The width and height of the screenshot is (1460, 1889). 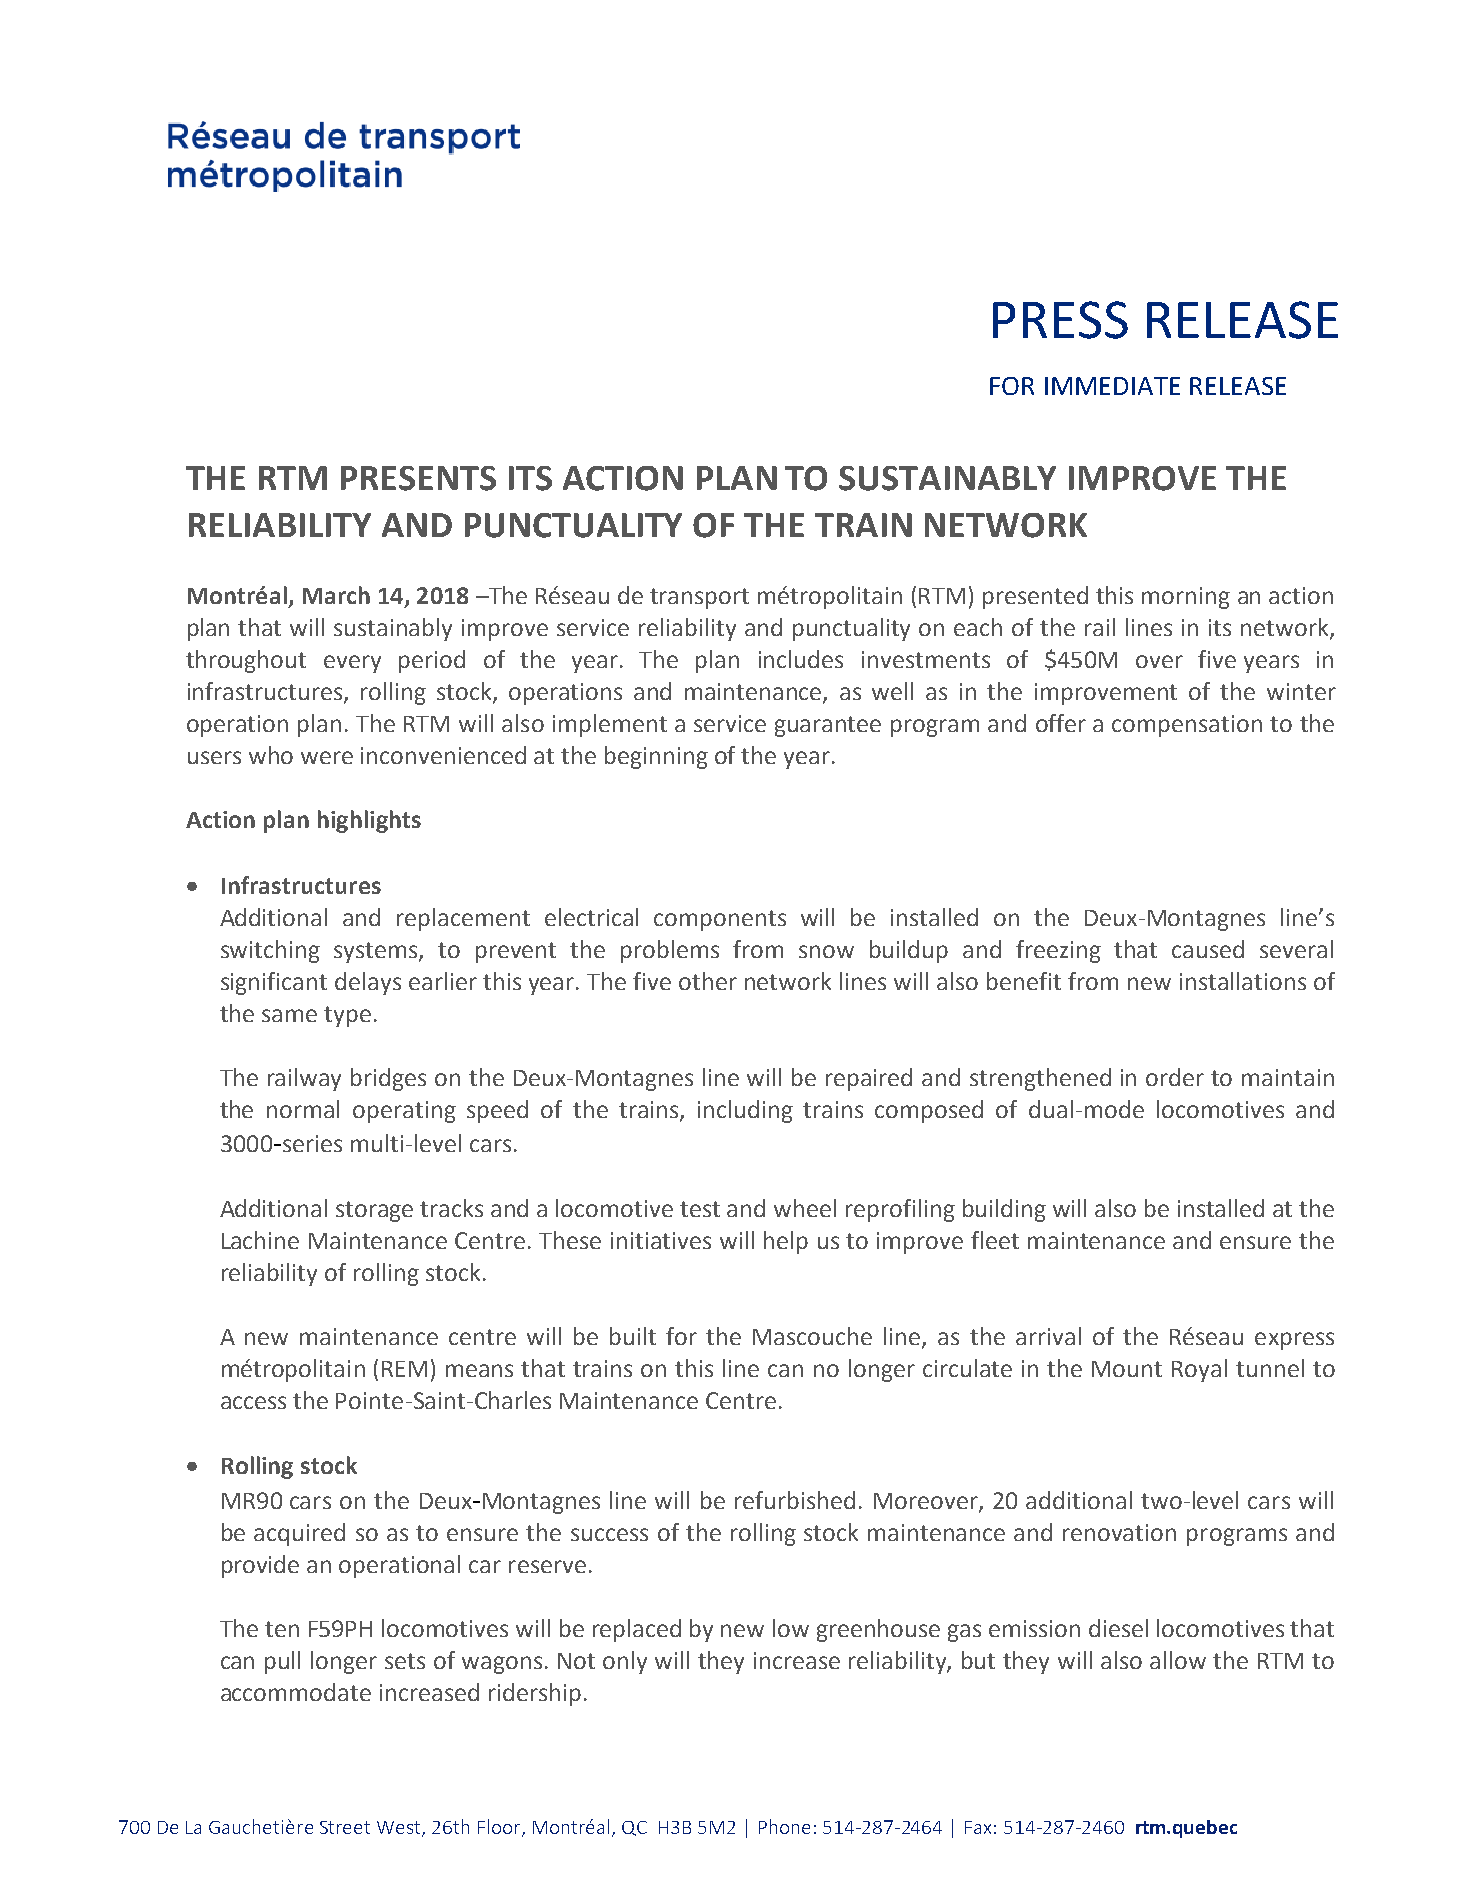 I want to click on transport, so click(x=699, y=598).
